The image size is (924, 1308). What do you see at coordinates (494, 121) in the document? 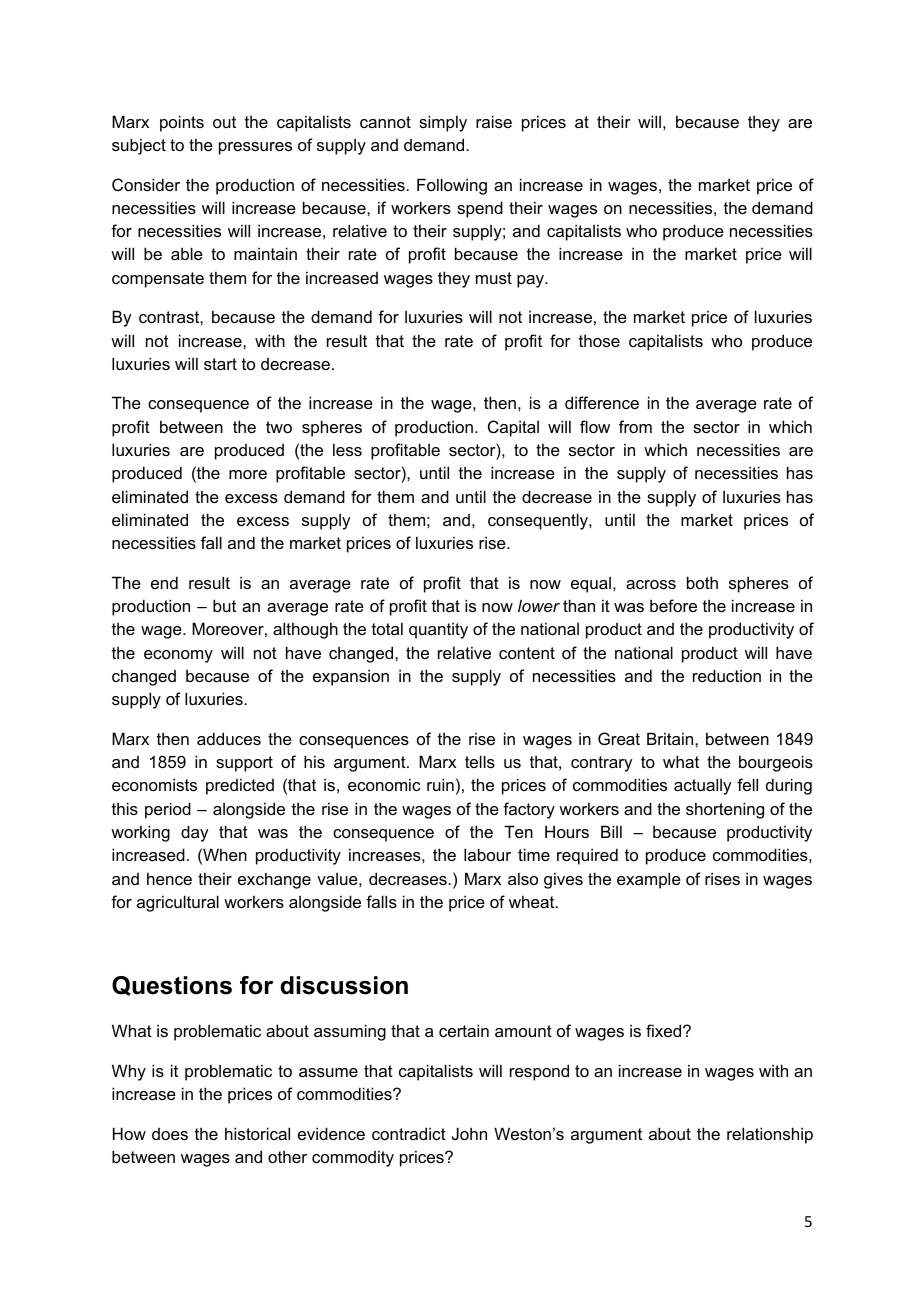
I see `raise` at bounding box center [494, 121].
